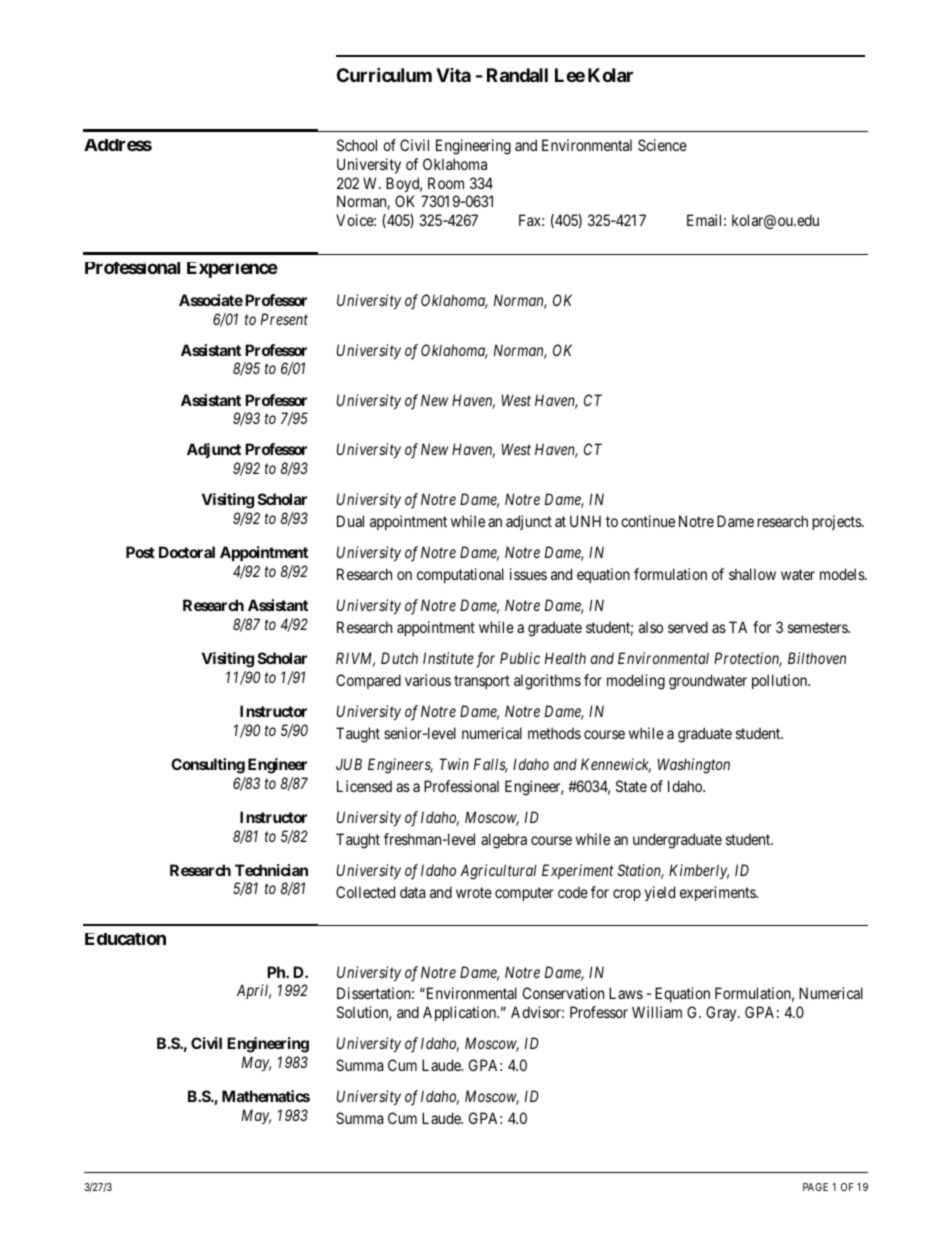 This document has height=1233, width=952. Describe the element at coordinates (208, 766) in the document. I see `Consulting` at that location.
